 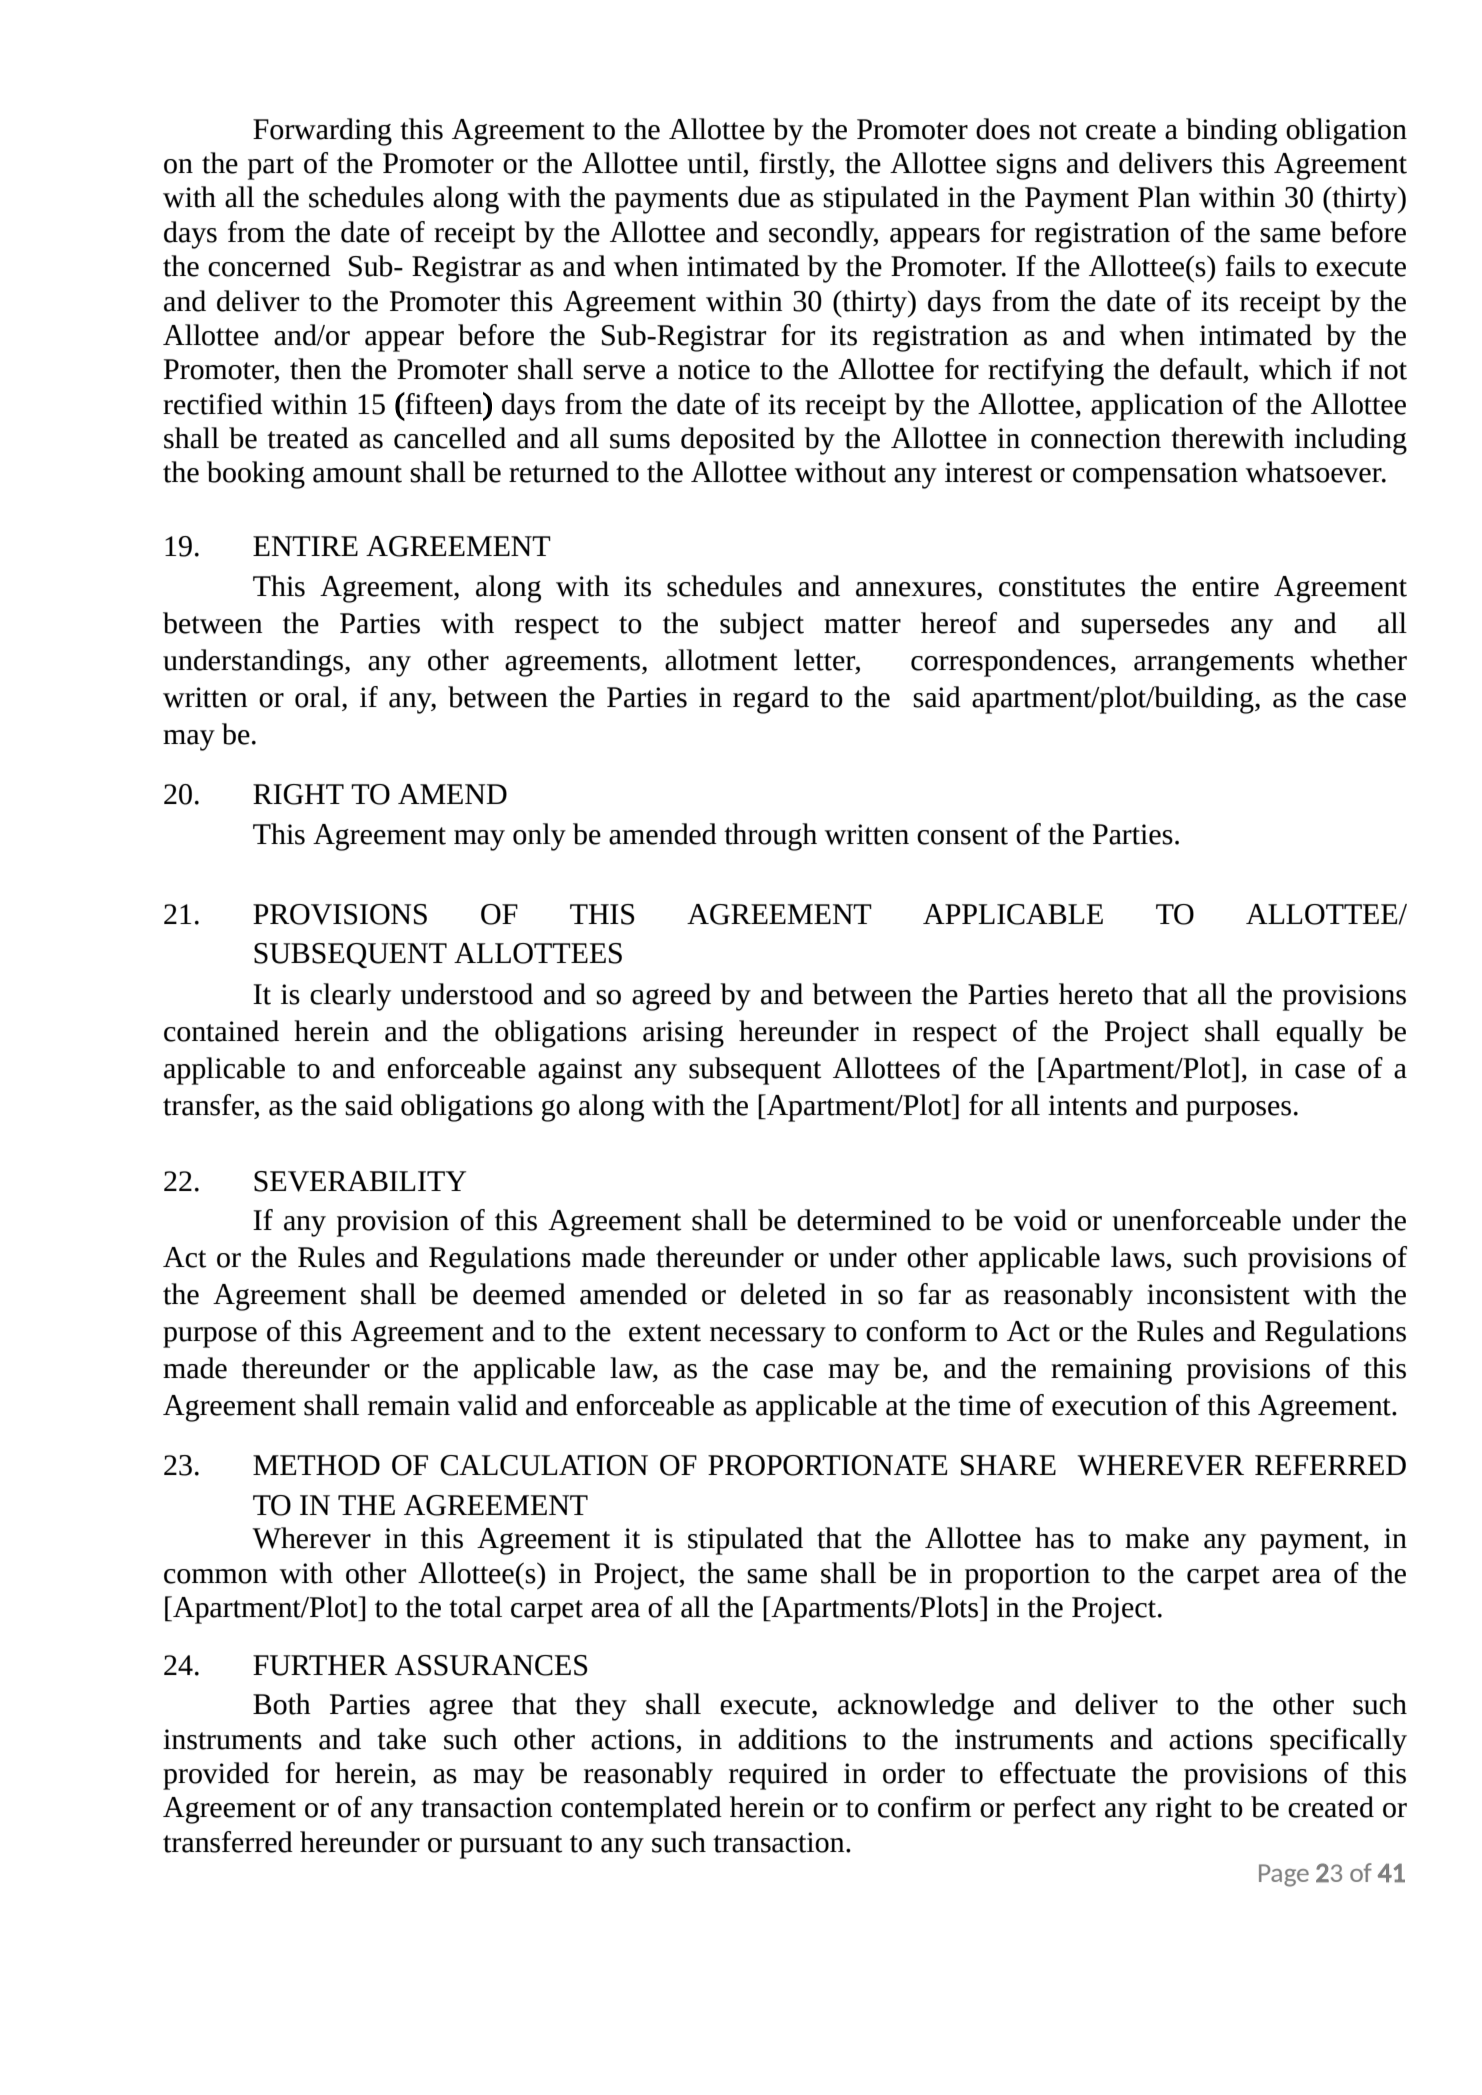 What do you see at coordinates (1164, 197) in the image?
I see `Plan` at bounding box center [1164, 197].
